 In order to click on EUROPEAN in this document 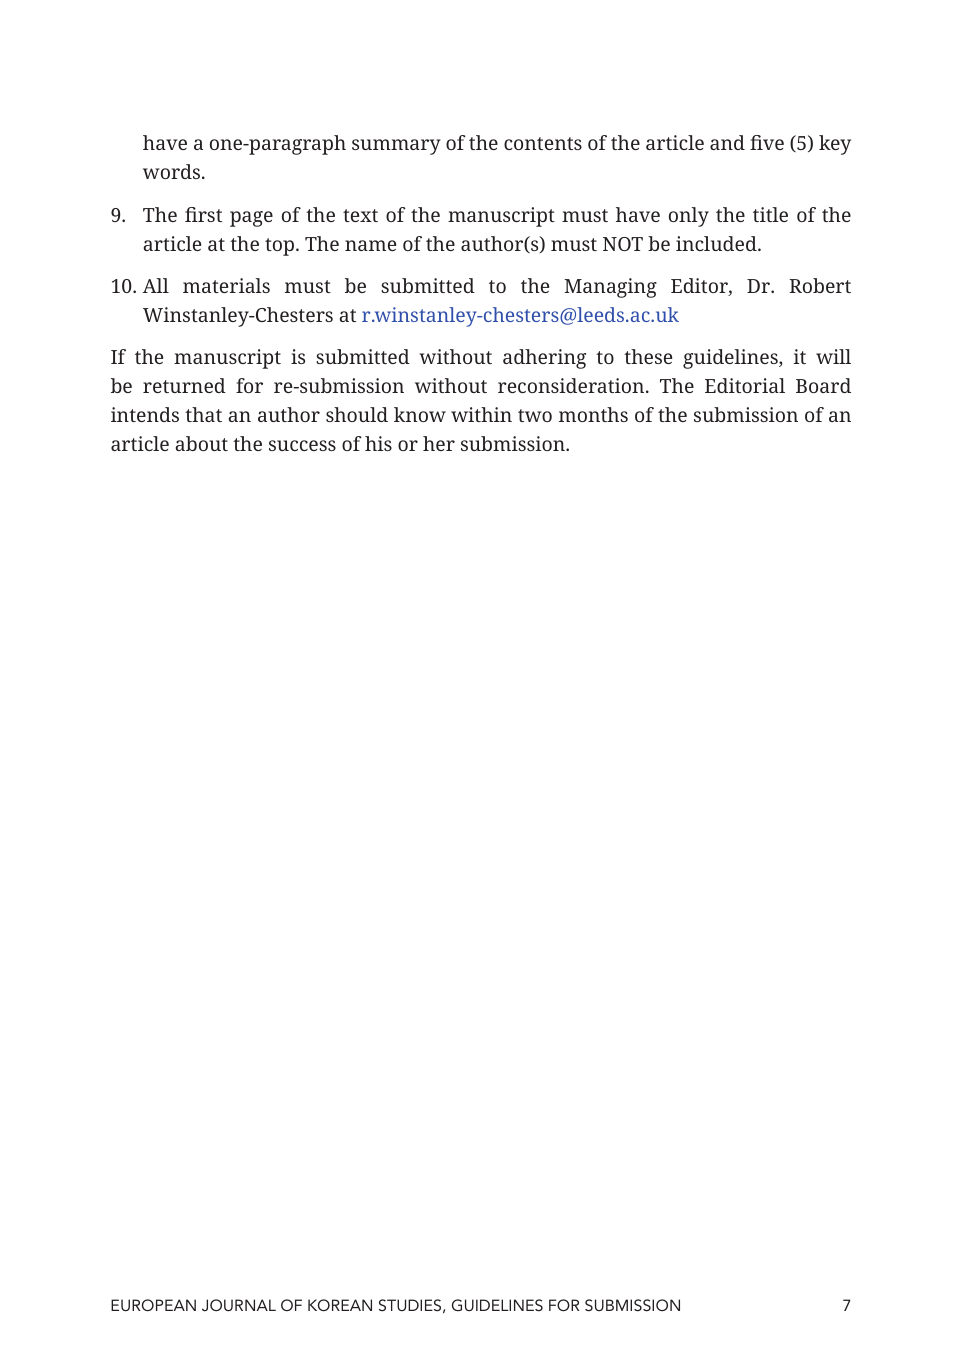, I will do `click(153, 1305)`.
